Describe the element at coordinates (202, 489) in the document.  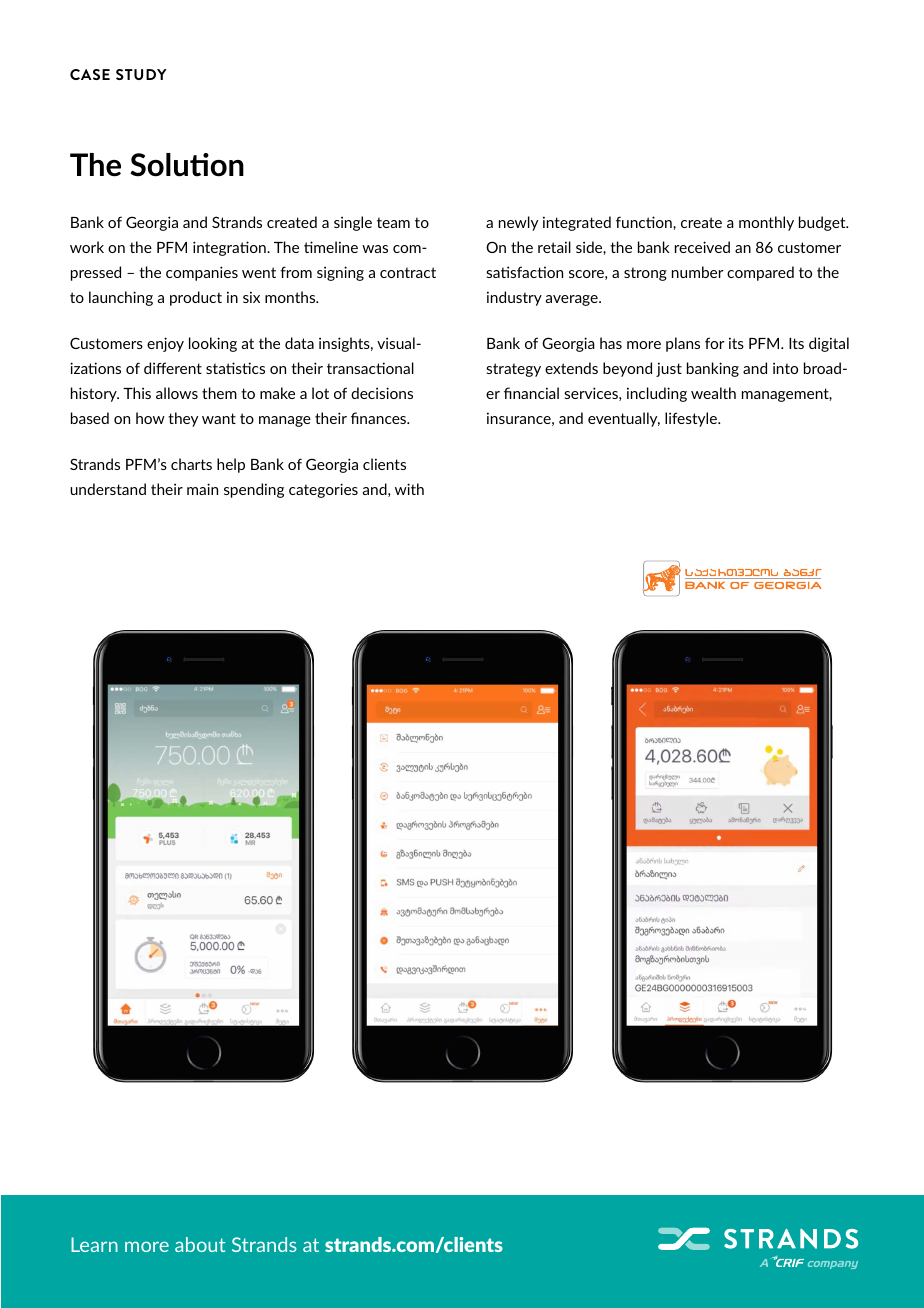
I see `main` at that location.
